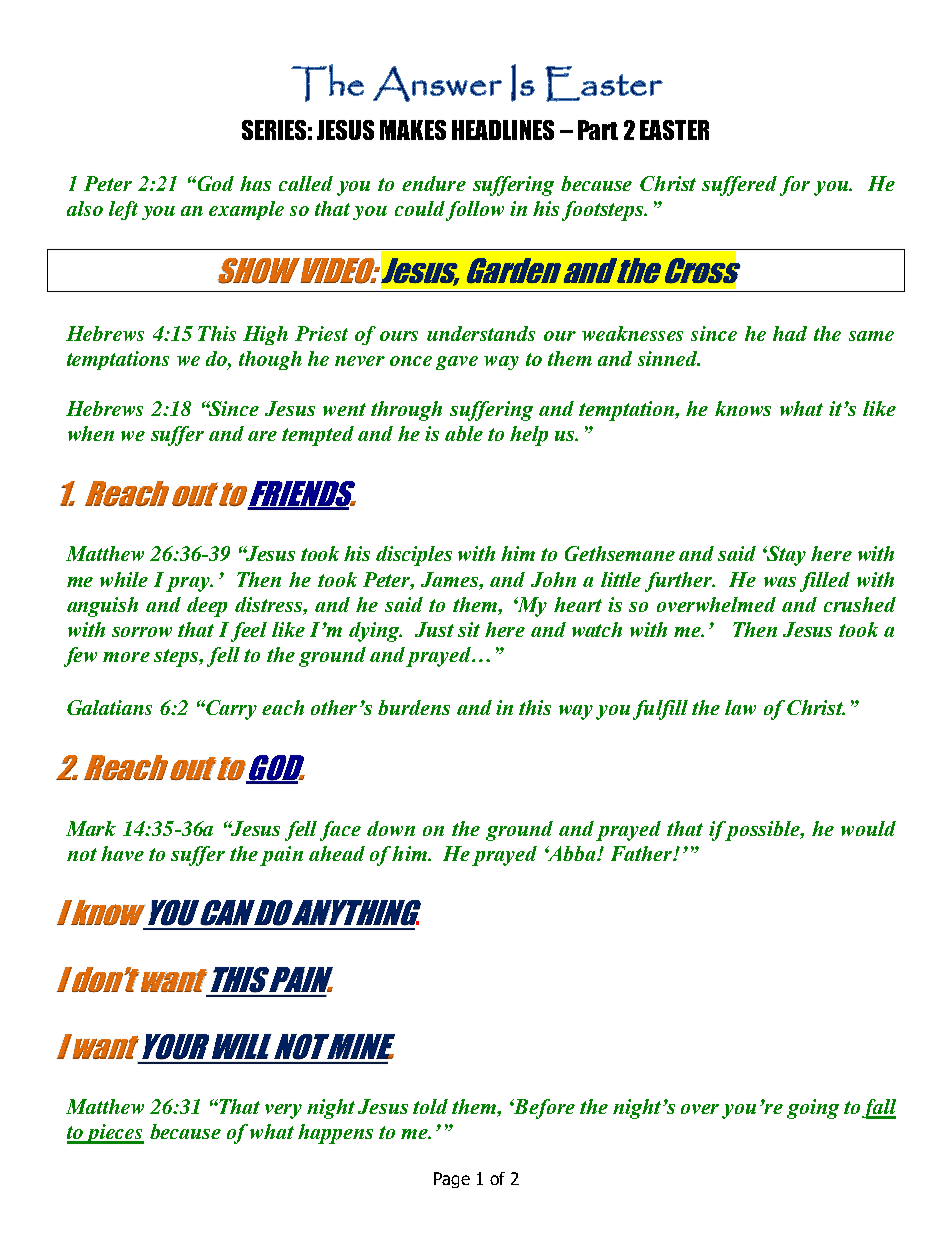 The width and height of the image is (952, 1233). I want to click on HEADLINES, so click(503, 130).
